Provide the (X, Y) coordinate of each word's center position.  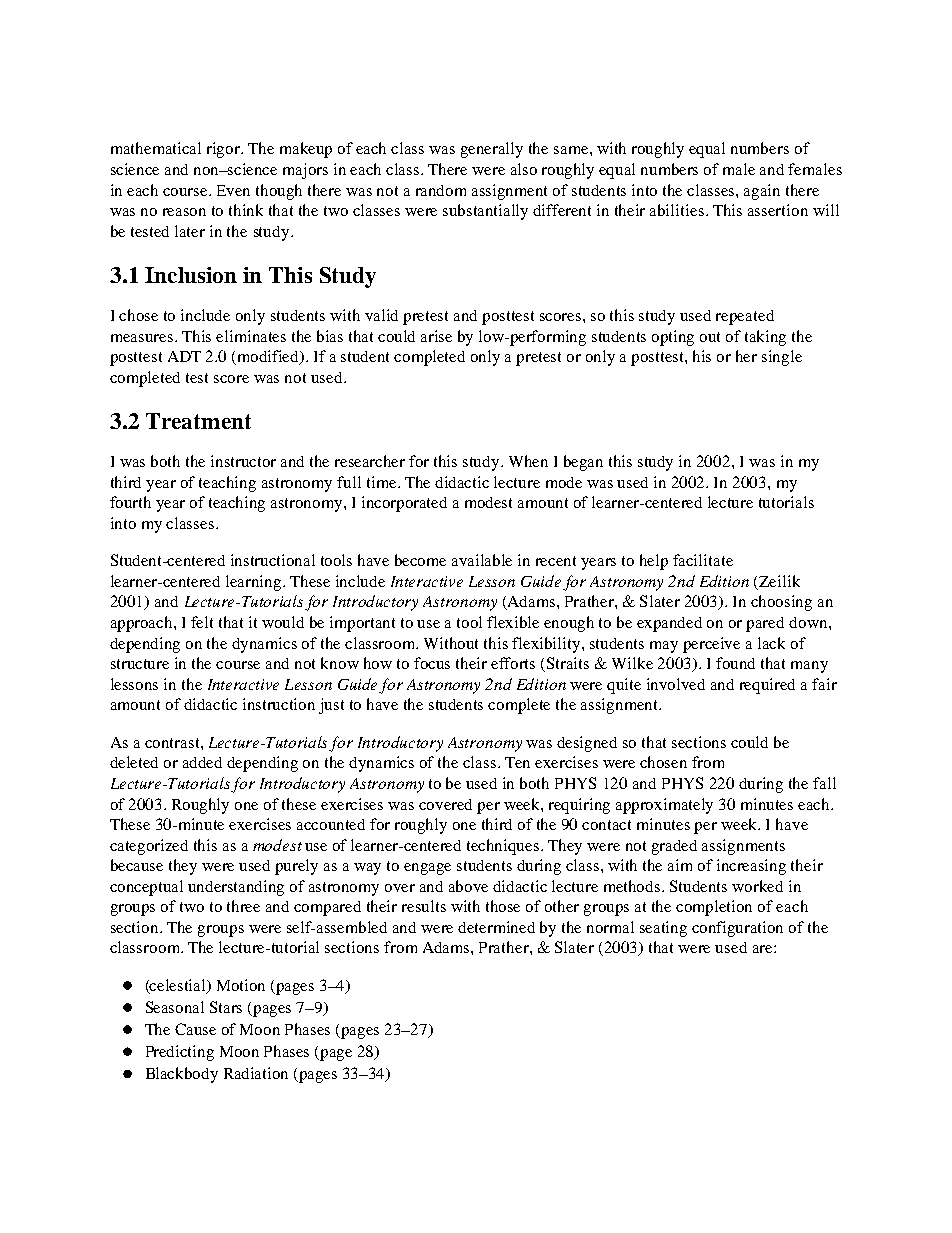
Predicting (180, 1053)
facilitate (703, 560)
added (202, 762)
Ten (517, 762)
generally (492, 150)
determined (496, 927)
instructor (243, 461)
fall (824, 783)
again (762, 192)
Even (233, 190)
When (528, 461)
